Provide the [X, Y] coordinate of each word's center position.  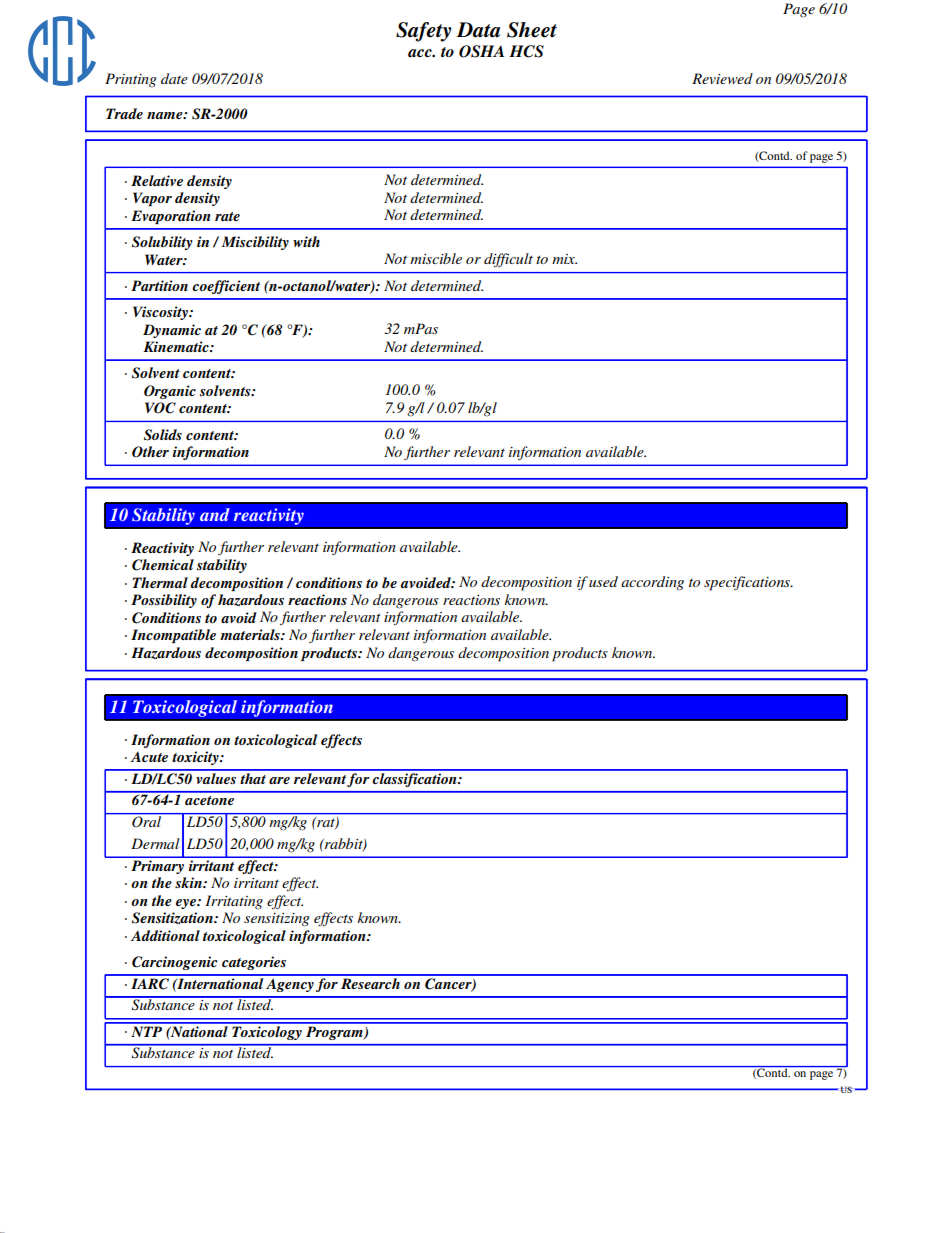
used [603, 581]
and [215, 514]
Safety [424, 32]
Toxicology [267, 1031]
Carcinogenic [175, 963]
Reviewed [722, 78]
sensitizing [276, 920]
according [652, 583]
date [174, 78]
